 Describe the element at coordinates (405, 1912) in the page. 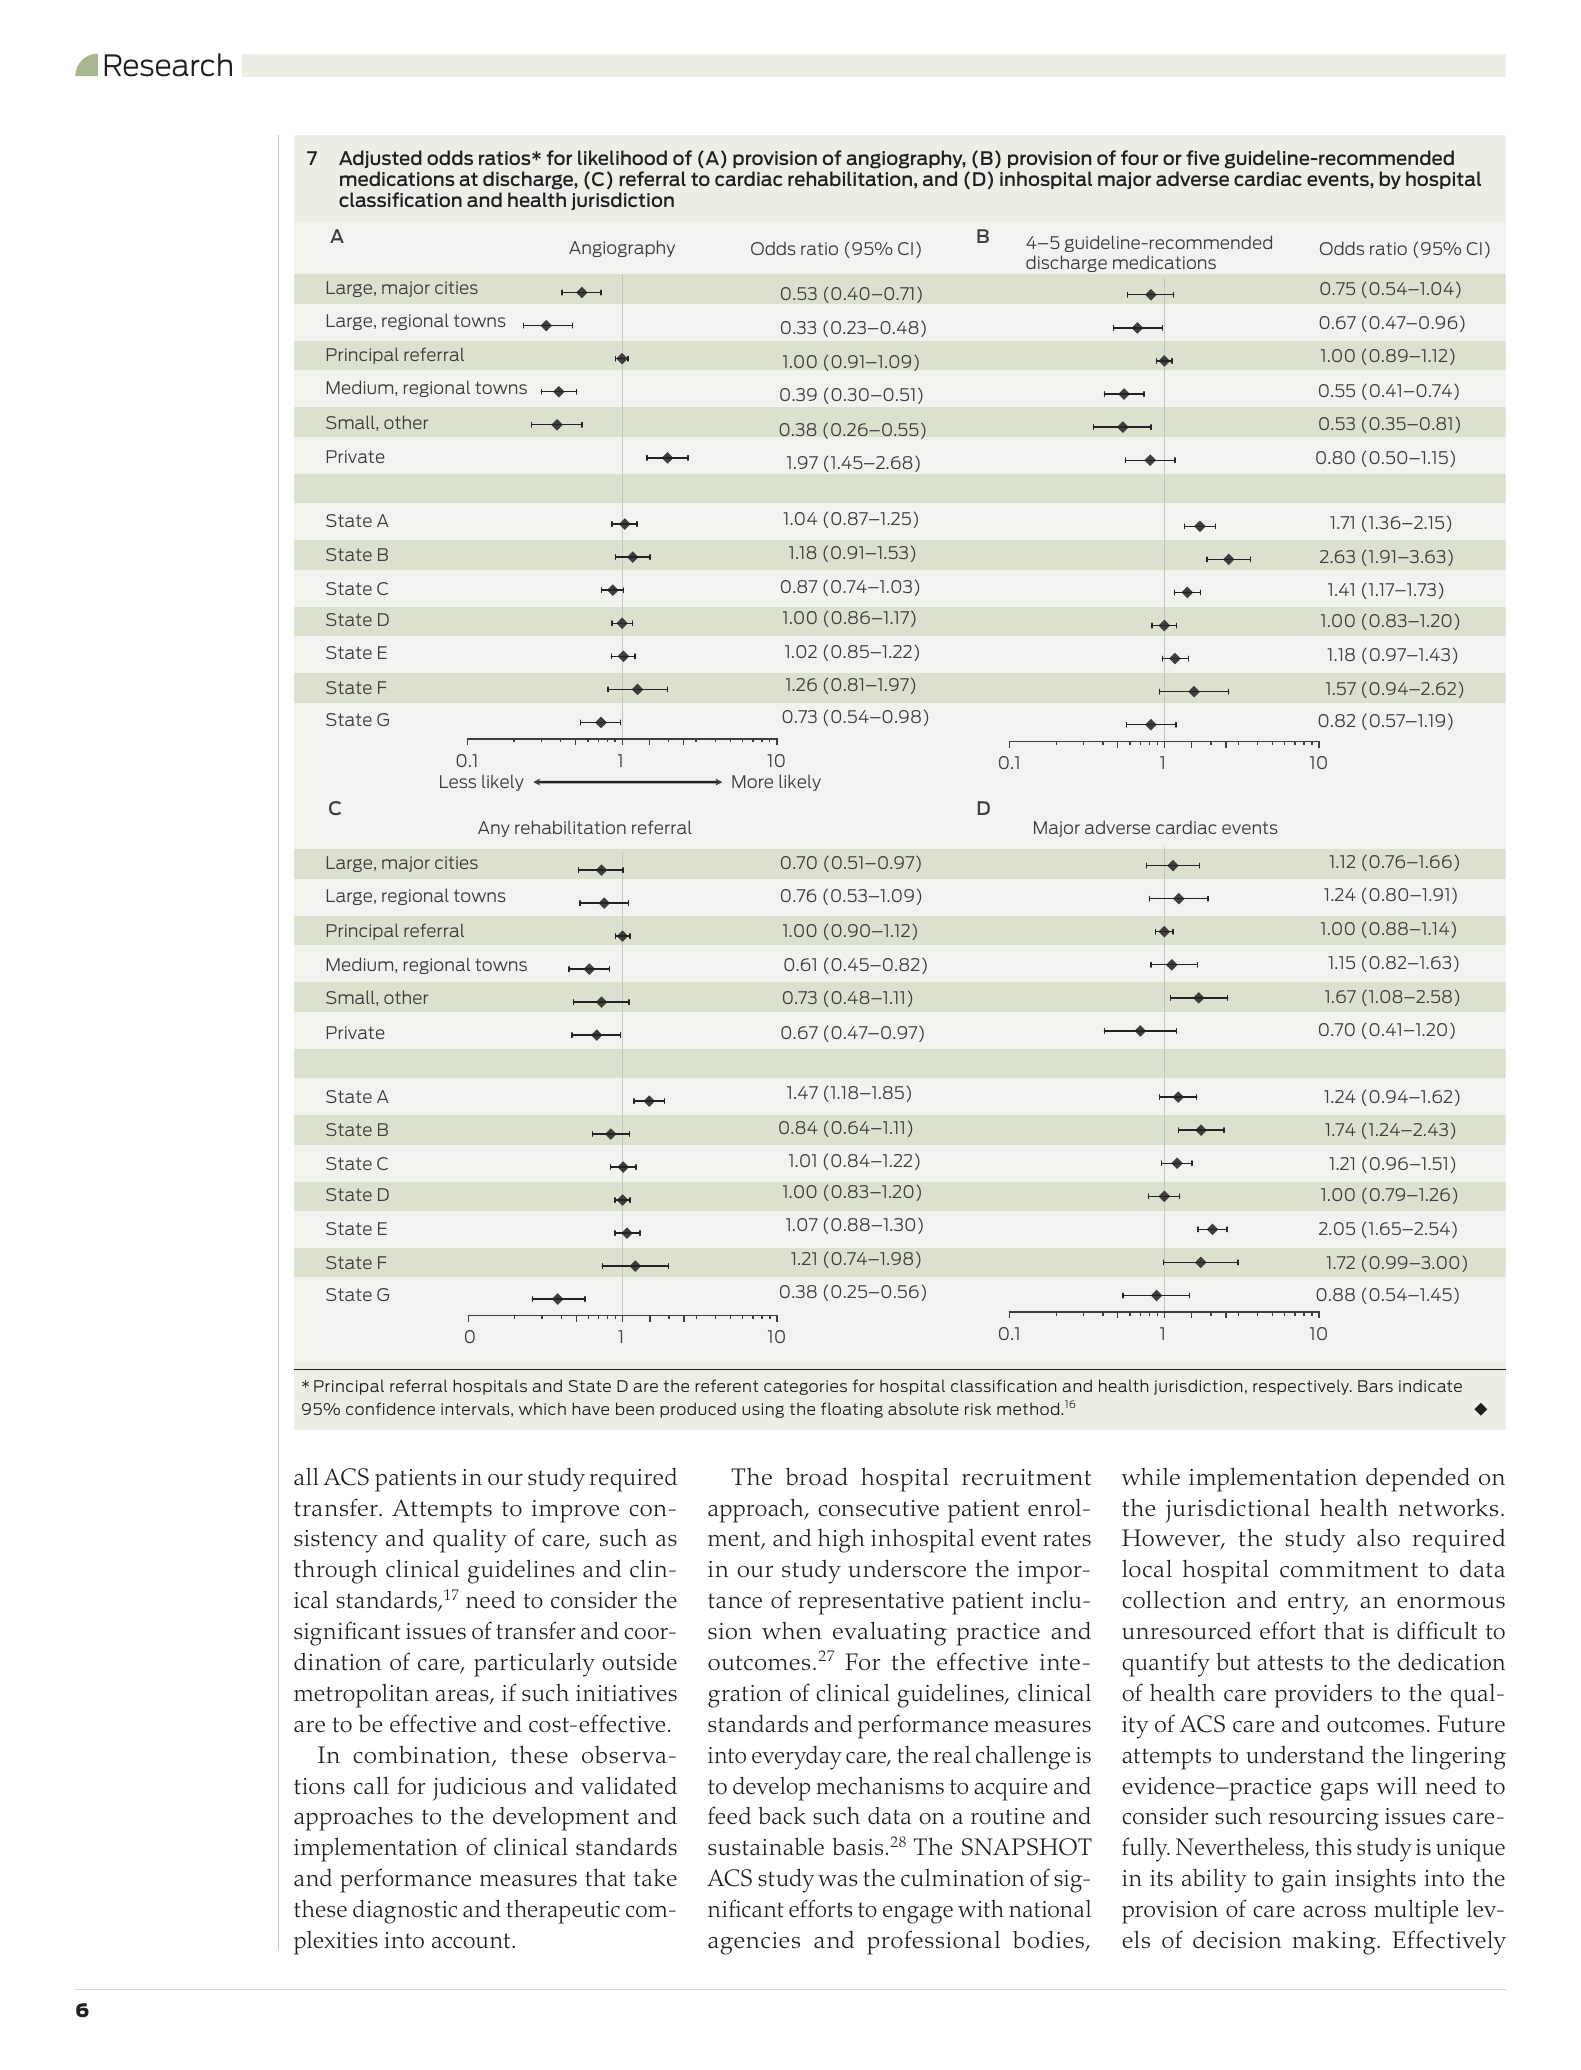

I see `diagnostic` at that location.
